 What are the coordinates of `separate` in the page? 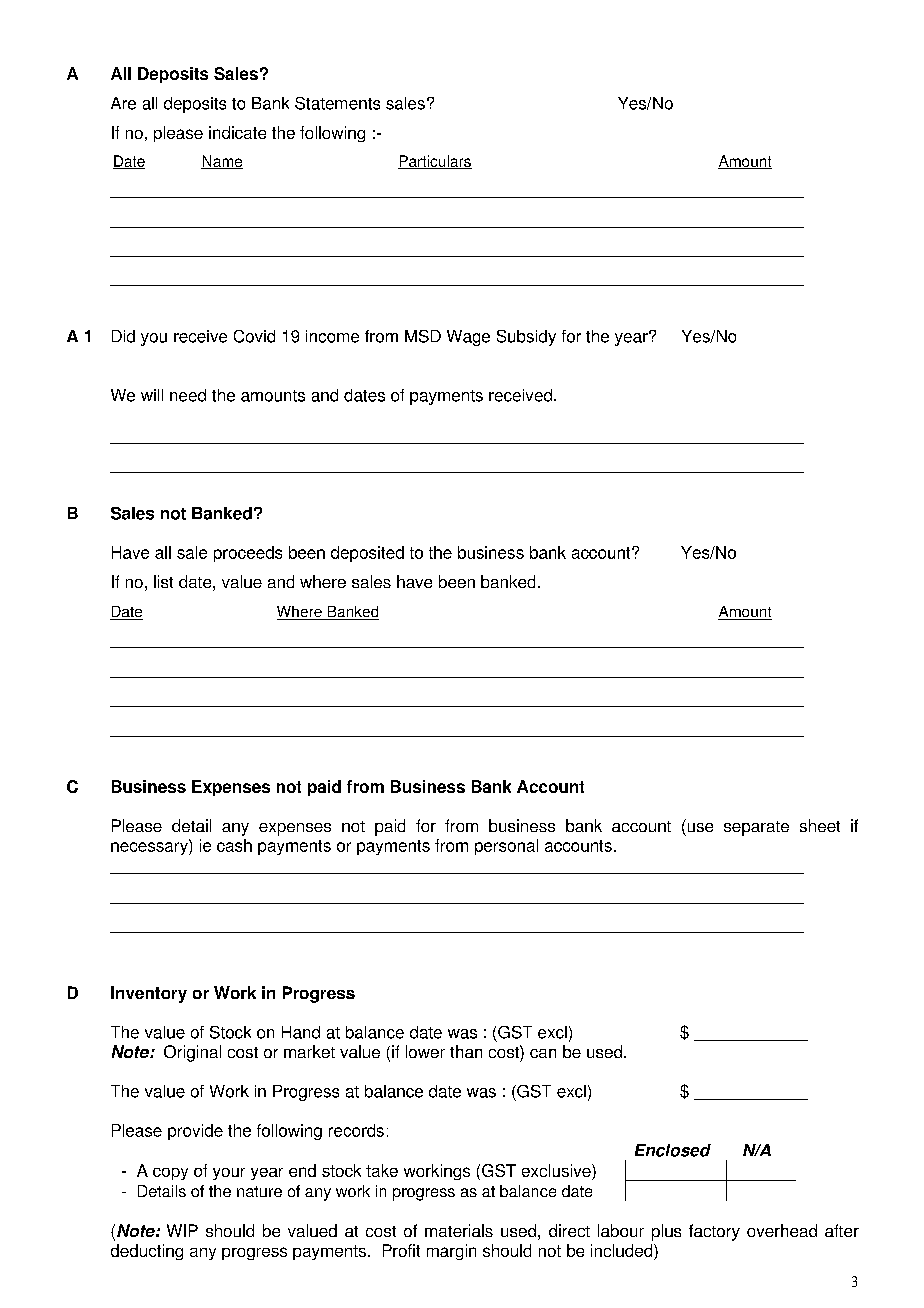 It's located at (756, 828).
